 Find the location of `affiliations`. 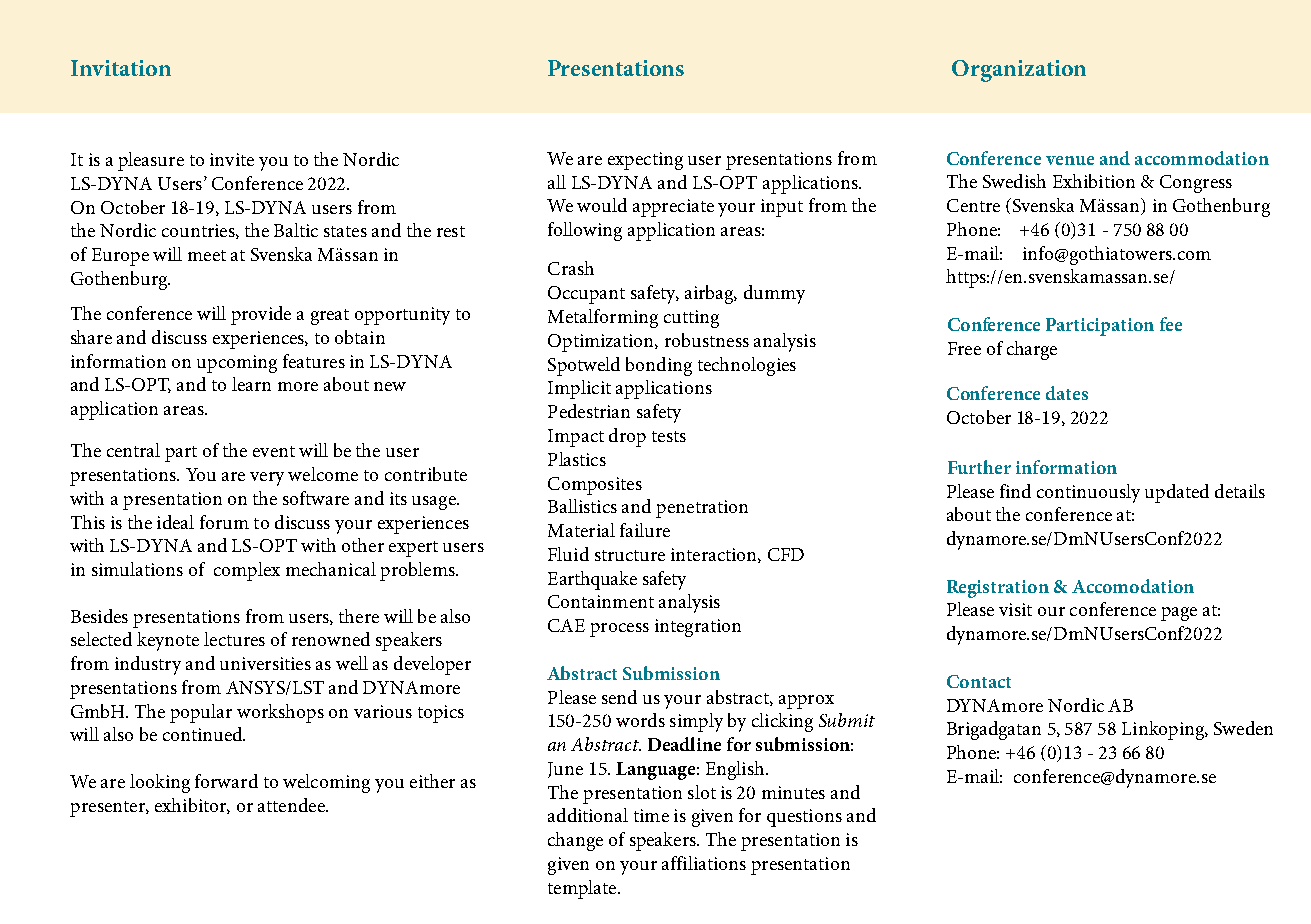

affiliations is located at coordinates (704, 863).
